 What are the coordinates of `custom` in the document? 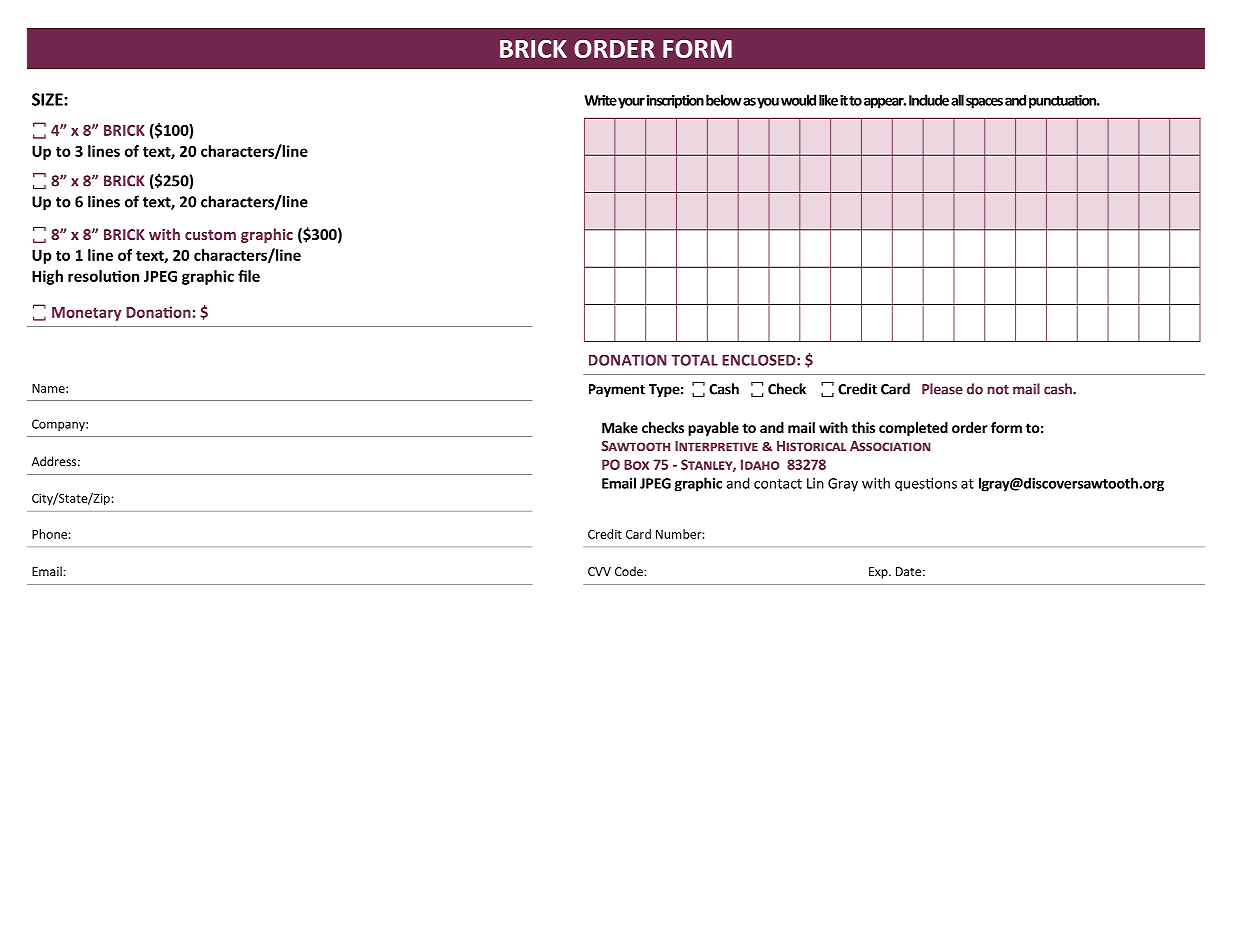 It's located at (210, 235).
